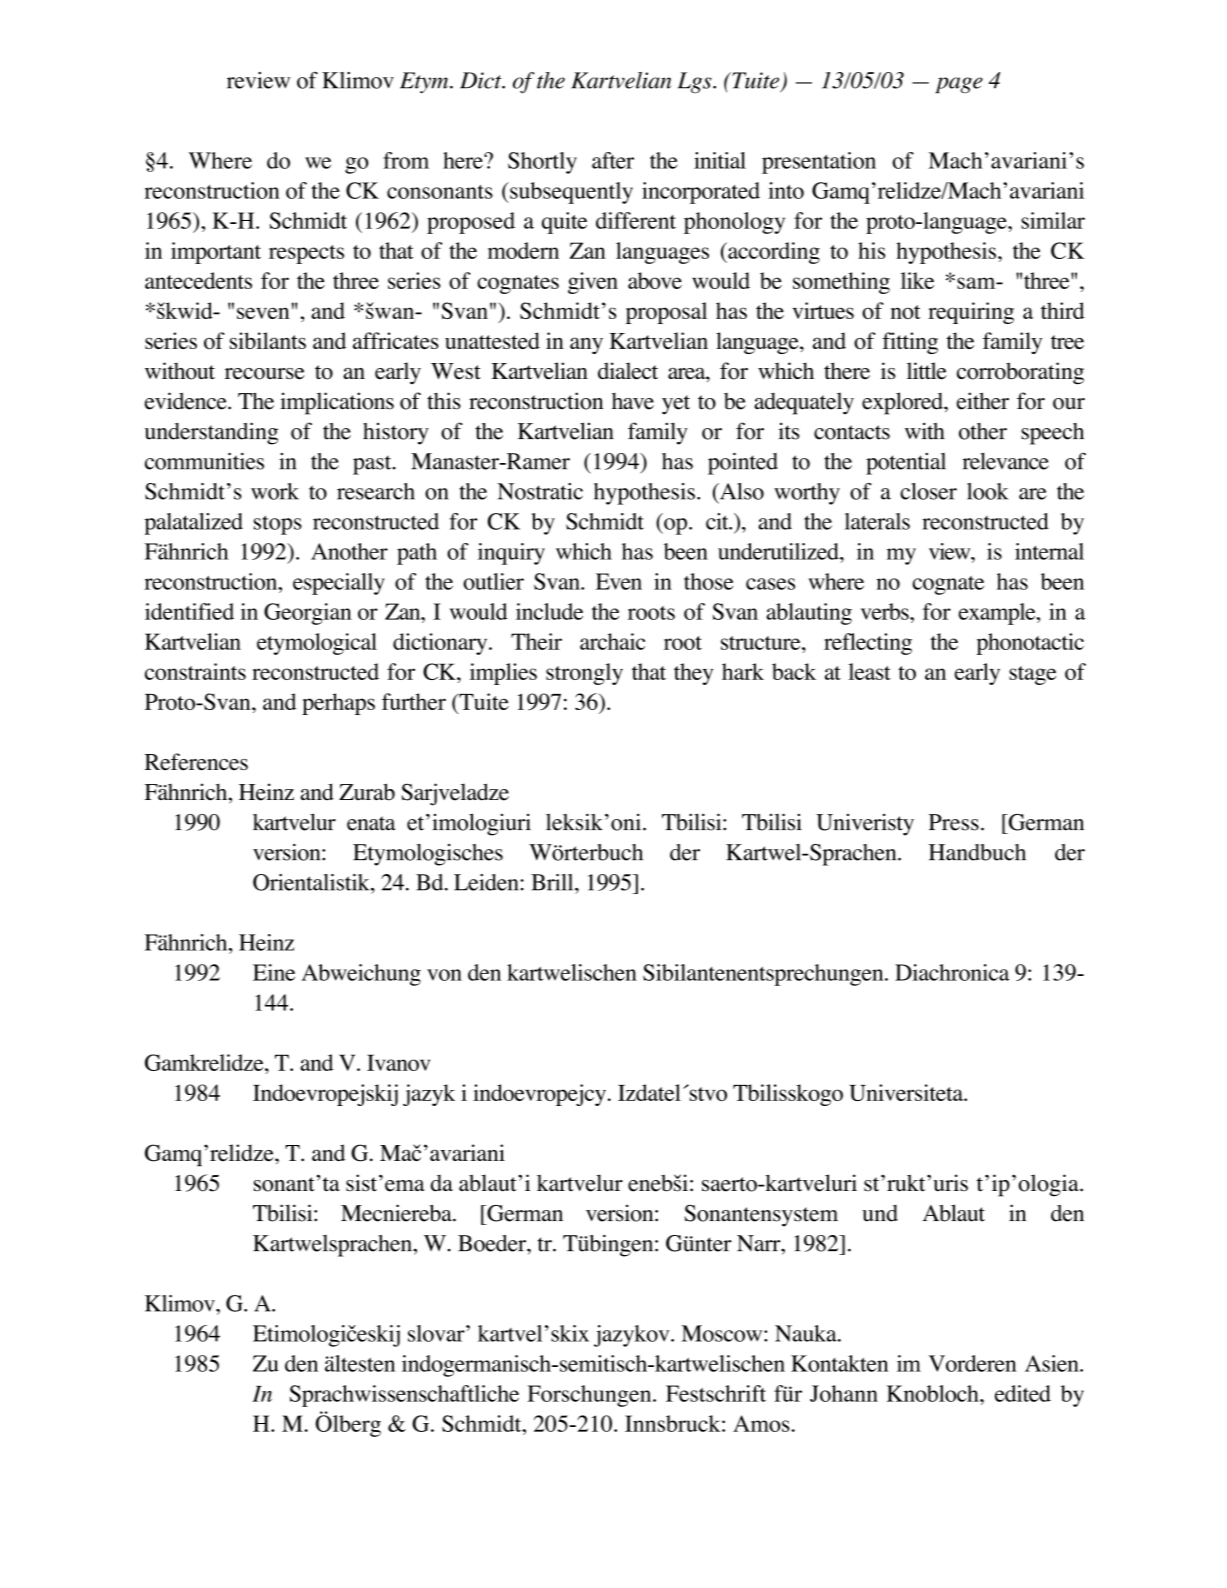 Image resolution: width=1227 pixels, height=1588 pixels. What do you see at coordinates (633, 401) in the screenshot?
I see `have` at bounding box center [633, 401].
